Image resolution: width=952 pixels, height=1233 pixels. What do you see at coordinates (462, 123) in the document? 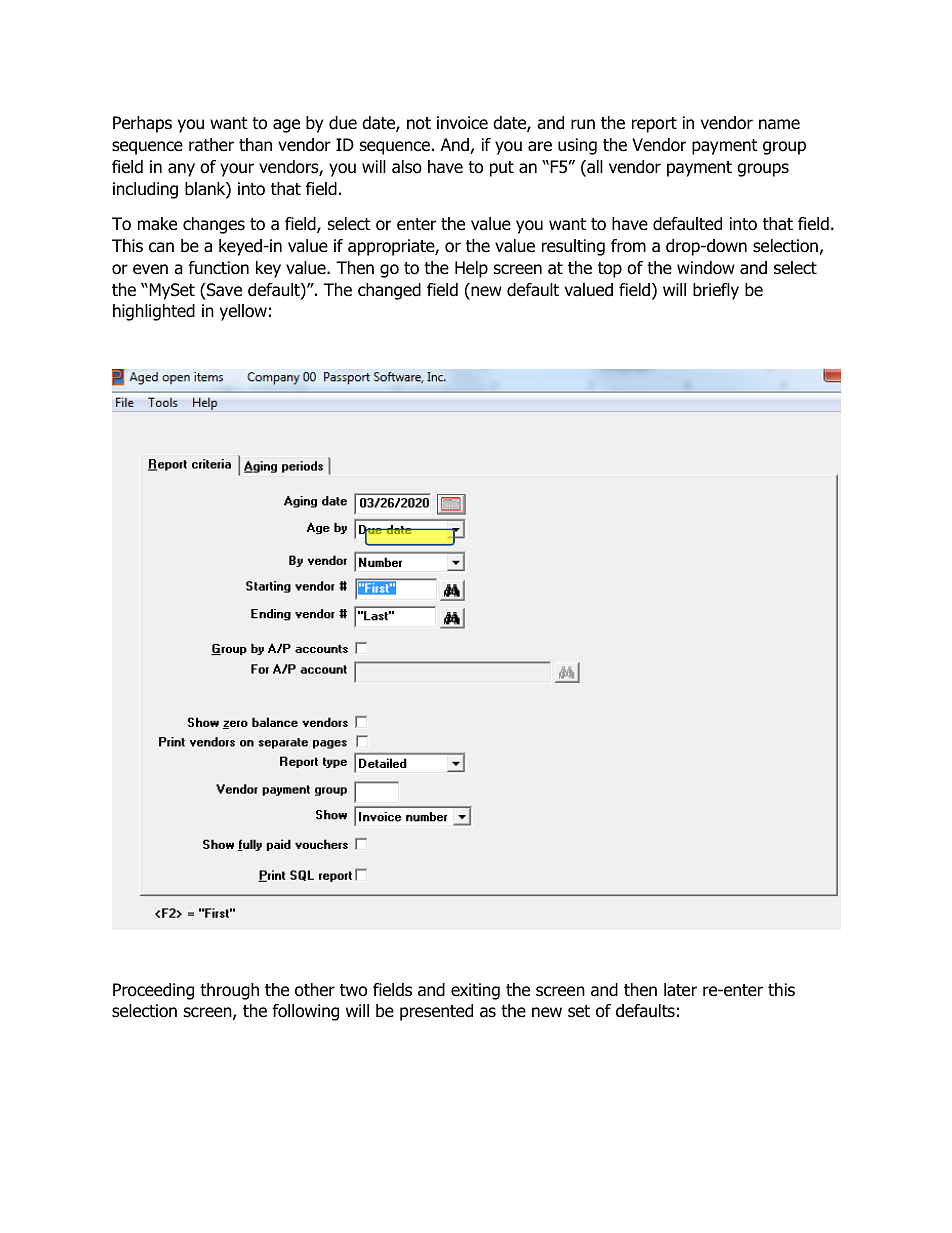
I see `invoice` at bounding box center [462, 123].
